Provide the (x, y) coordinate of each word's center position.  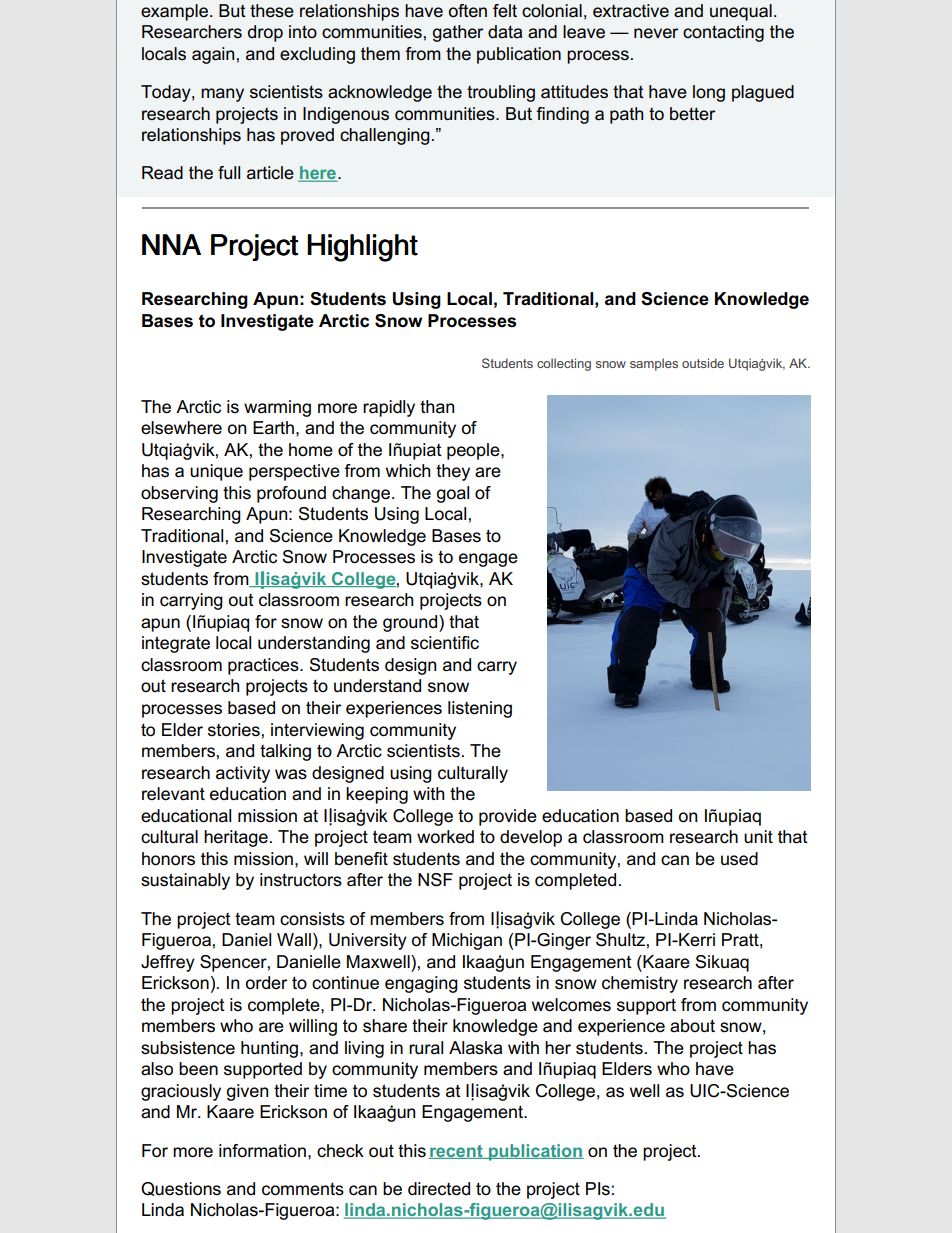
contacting (723, 33)
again (213, 55)
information (262, 1151)
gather (458, 33)
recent (456, 1152)
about (692, 1026)
